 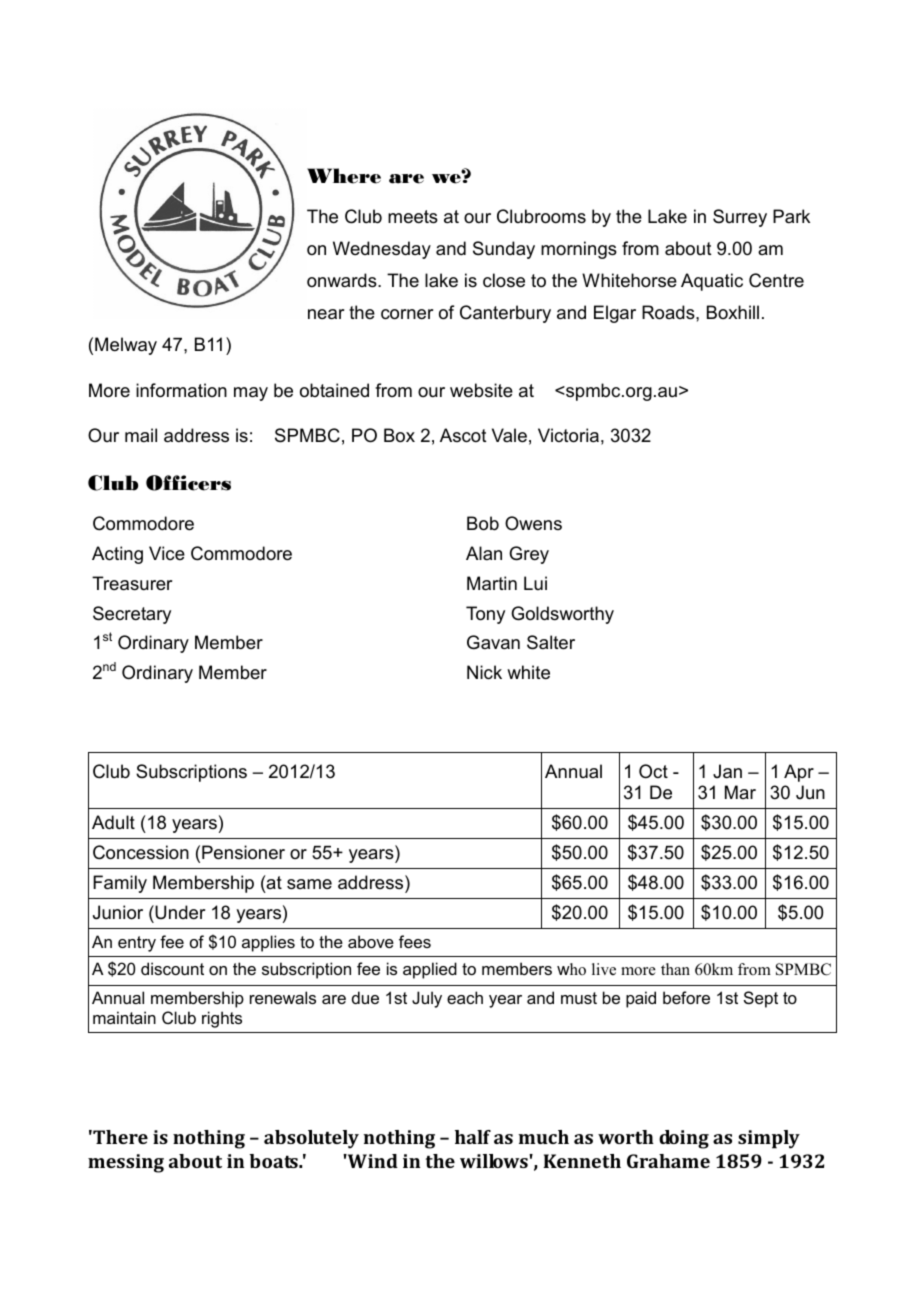 What do you see at coordinates (669, 312) in the screenshot?
I see `Roads` at bounding box center [669, 312].
